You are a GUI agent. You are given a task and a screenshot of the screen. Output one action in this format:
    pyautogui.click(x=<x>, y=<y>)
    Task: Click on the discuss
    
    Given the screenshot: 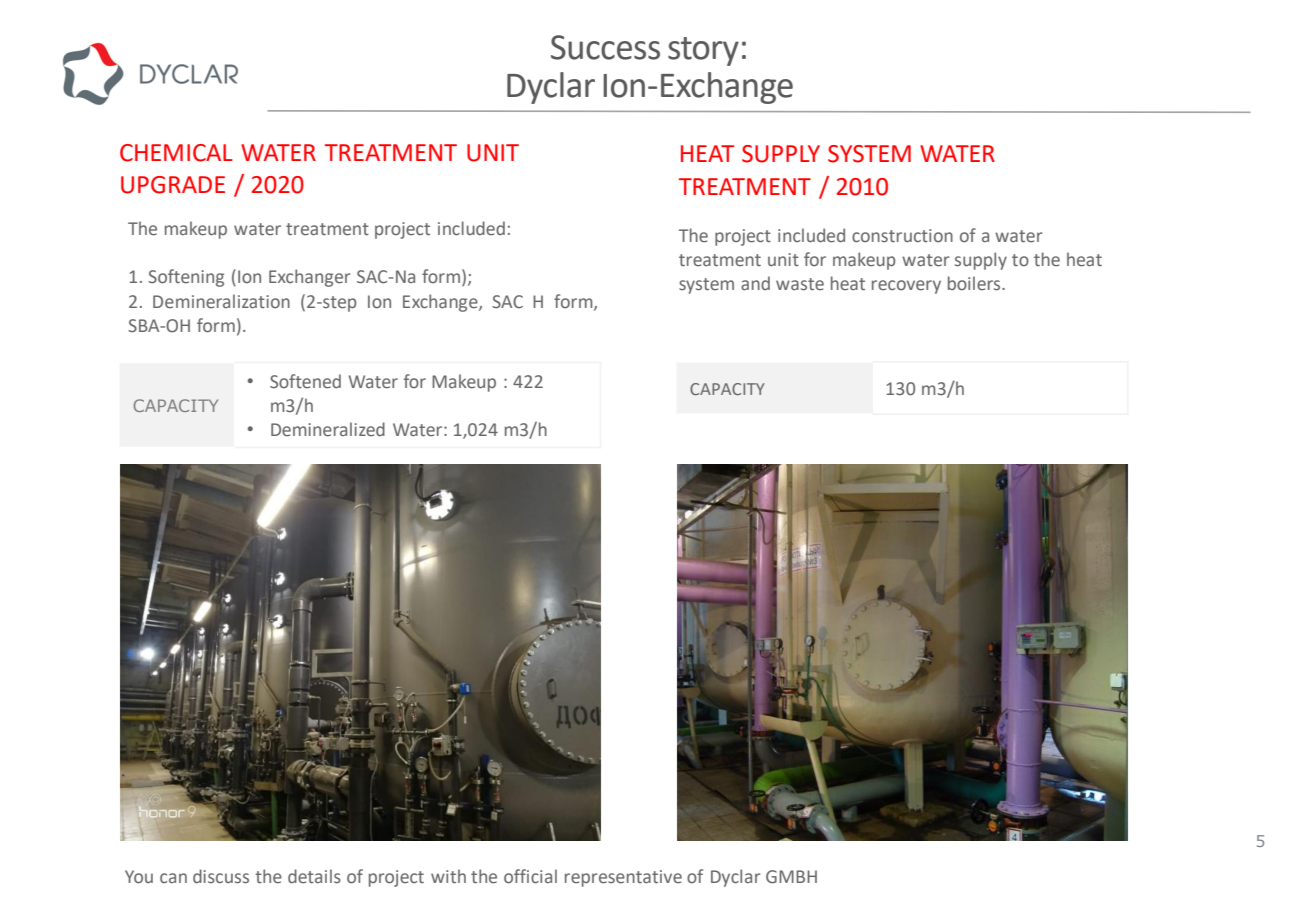 What is the action you would take?
    pyautogui.click(x=221, y=876)
